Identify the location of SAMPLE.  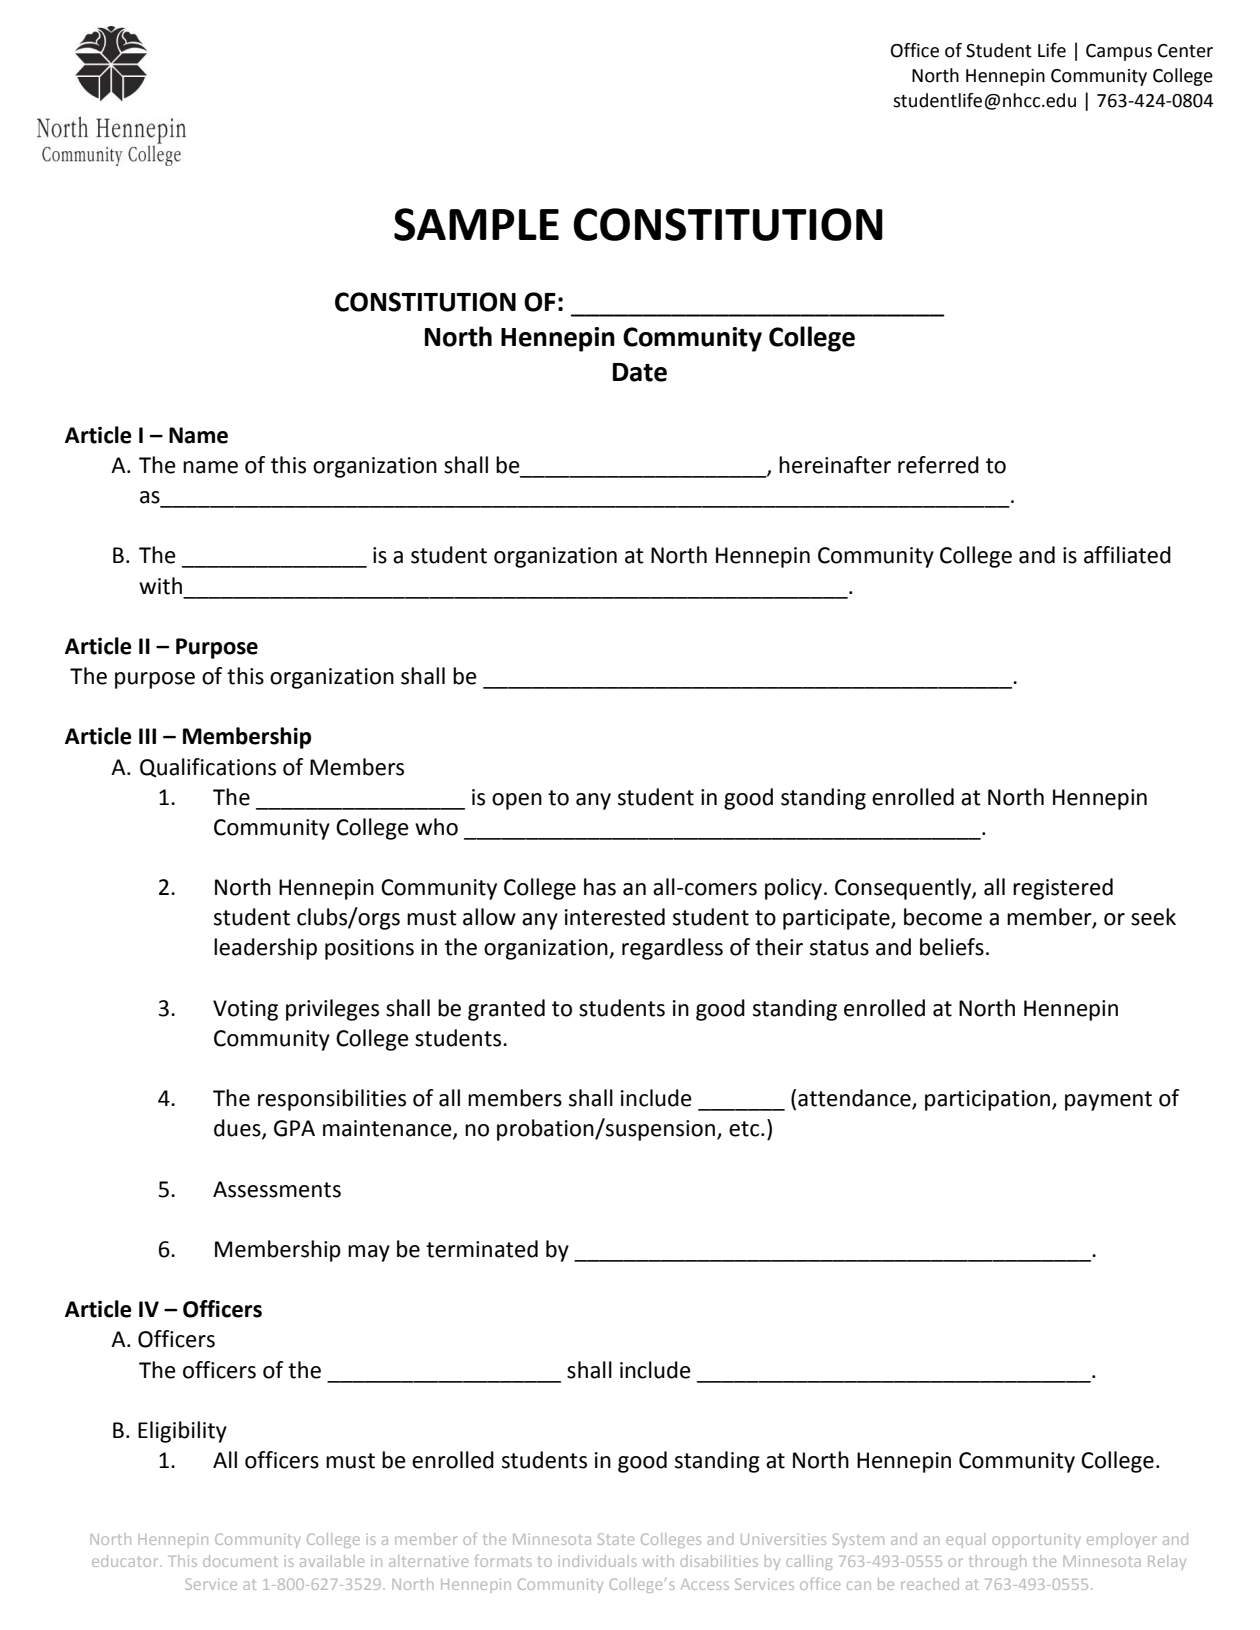
(476, 224).
